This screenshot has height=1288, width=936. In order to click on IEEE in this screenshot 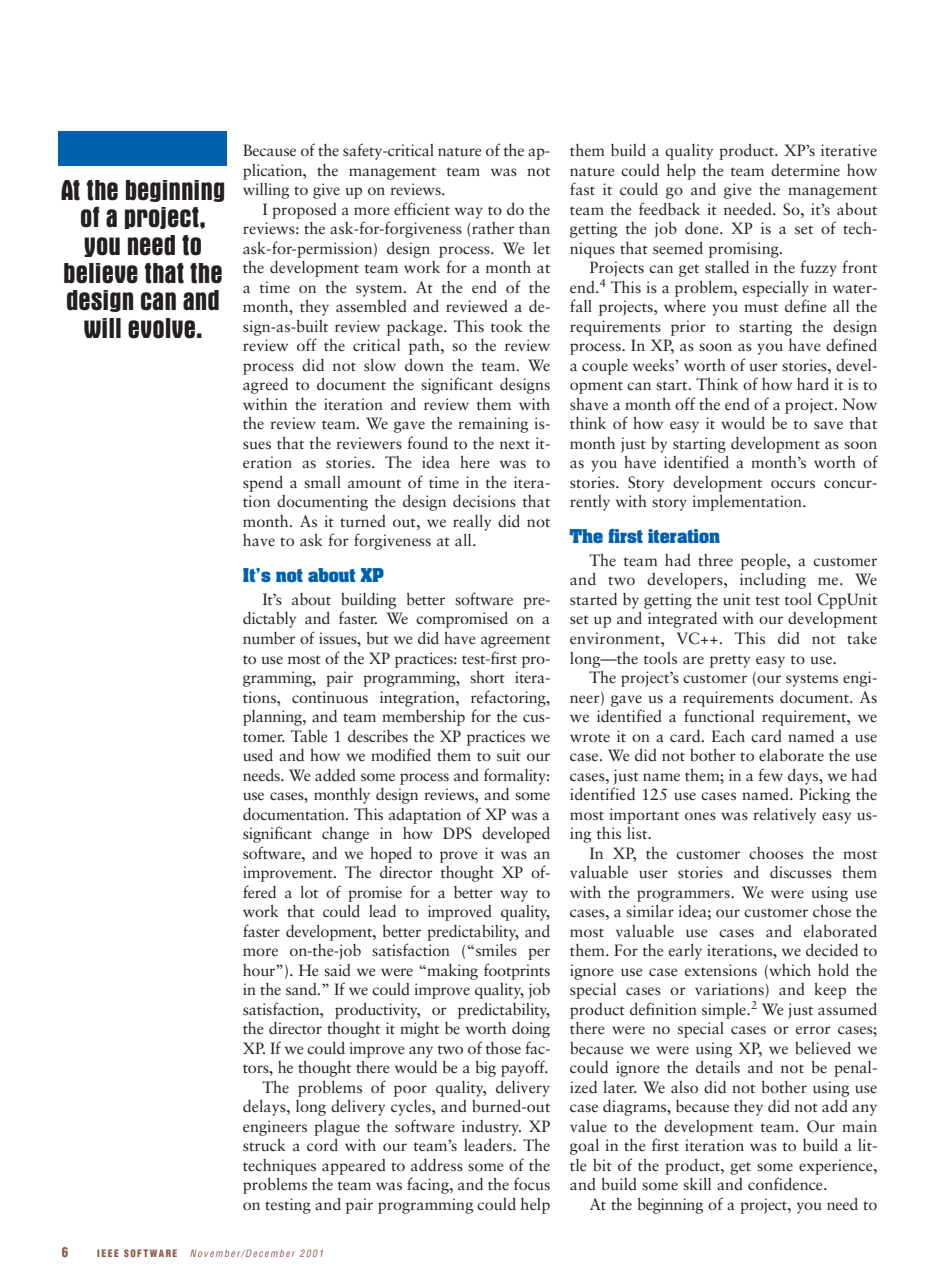, I will do `click(108, 1253)`.
